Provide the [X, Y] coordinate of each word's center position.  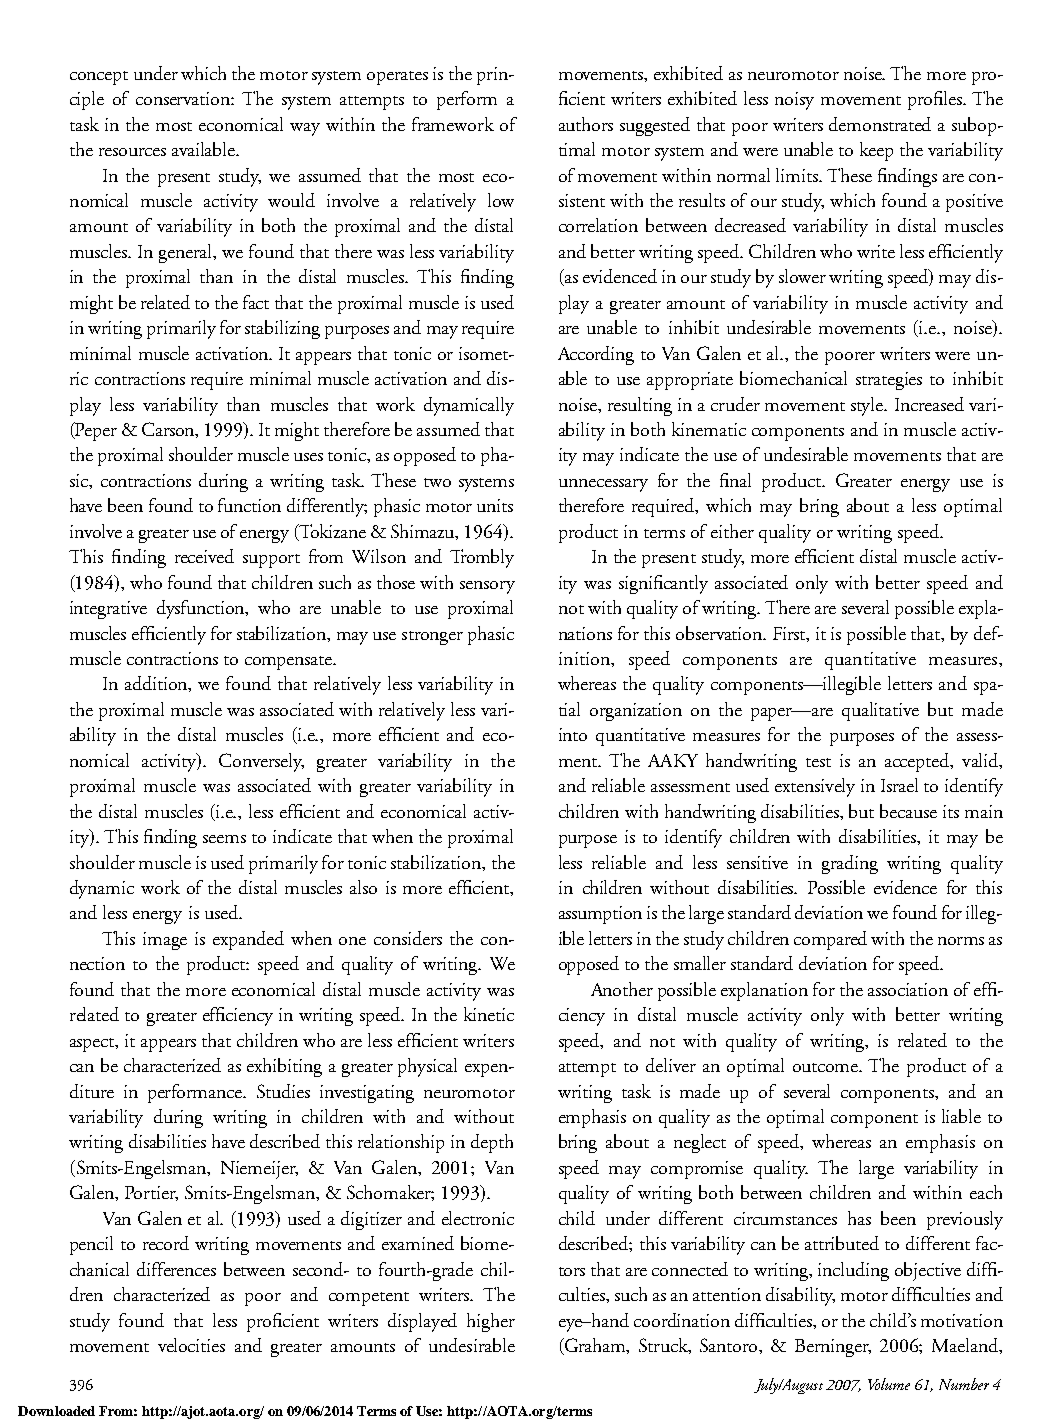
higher [491, 1322]
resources [132, 152]
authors [586, 124]
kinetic [489, 1014]
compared [830, 940]
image [165, 941]
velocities [191, 1345]
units [495, 505]
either [732, 531]
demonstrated [880, 124]
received [204, 556]
